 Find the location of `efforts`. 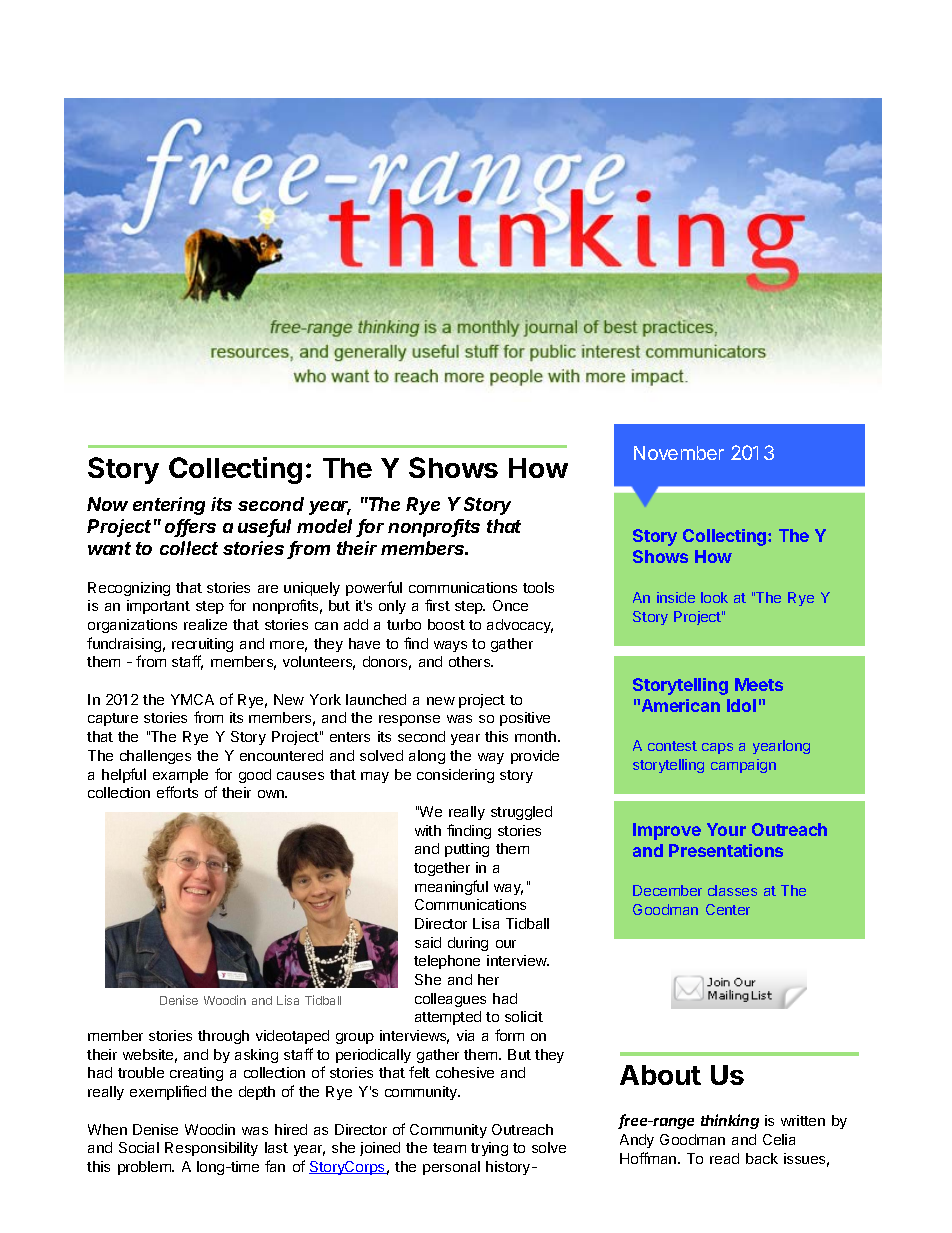

efforts is located at coordinates (177, 792).
